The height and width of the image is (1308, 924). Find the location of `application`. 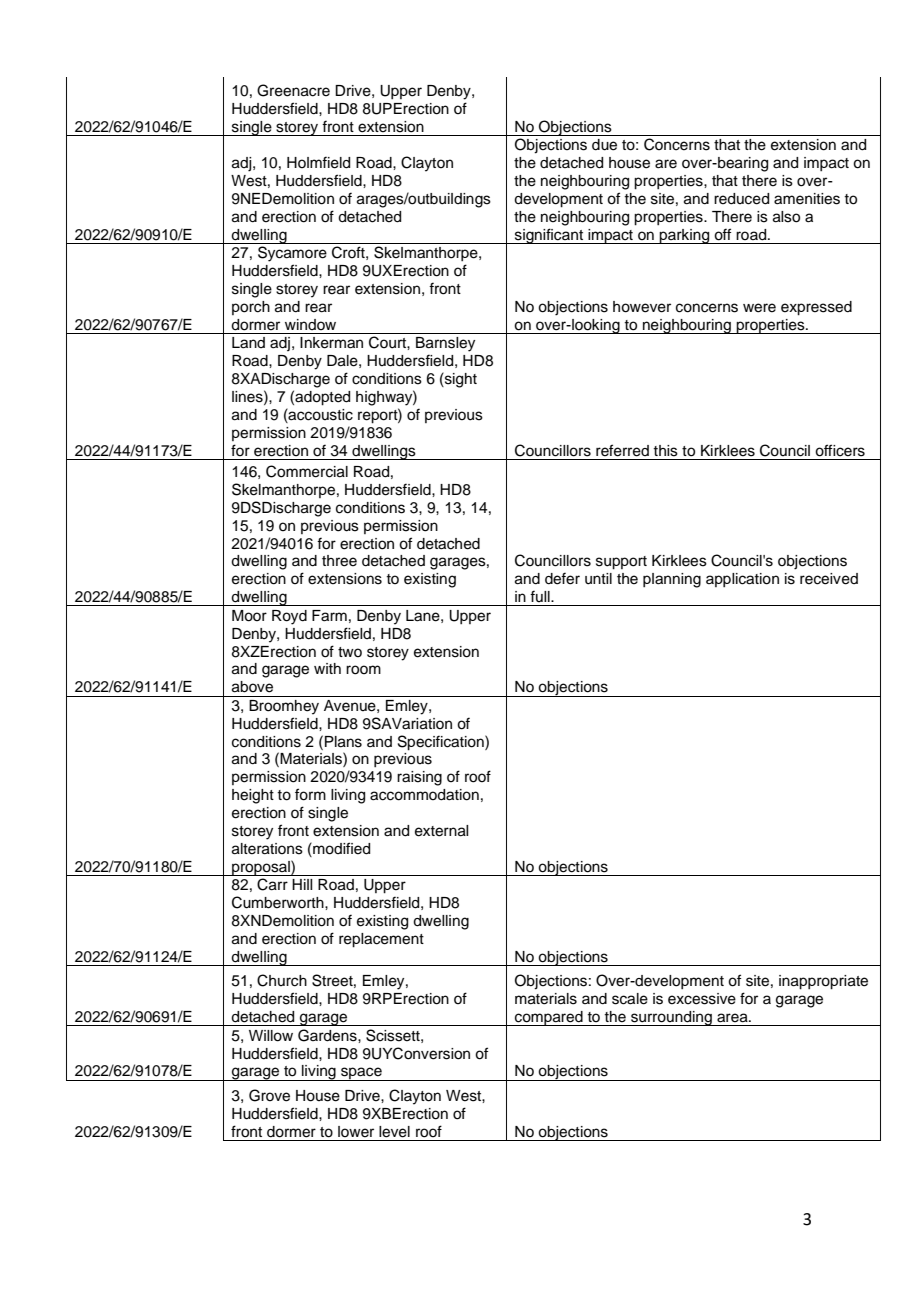

application is located at coordinates (742, 580).
